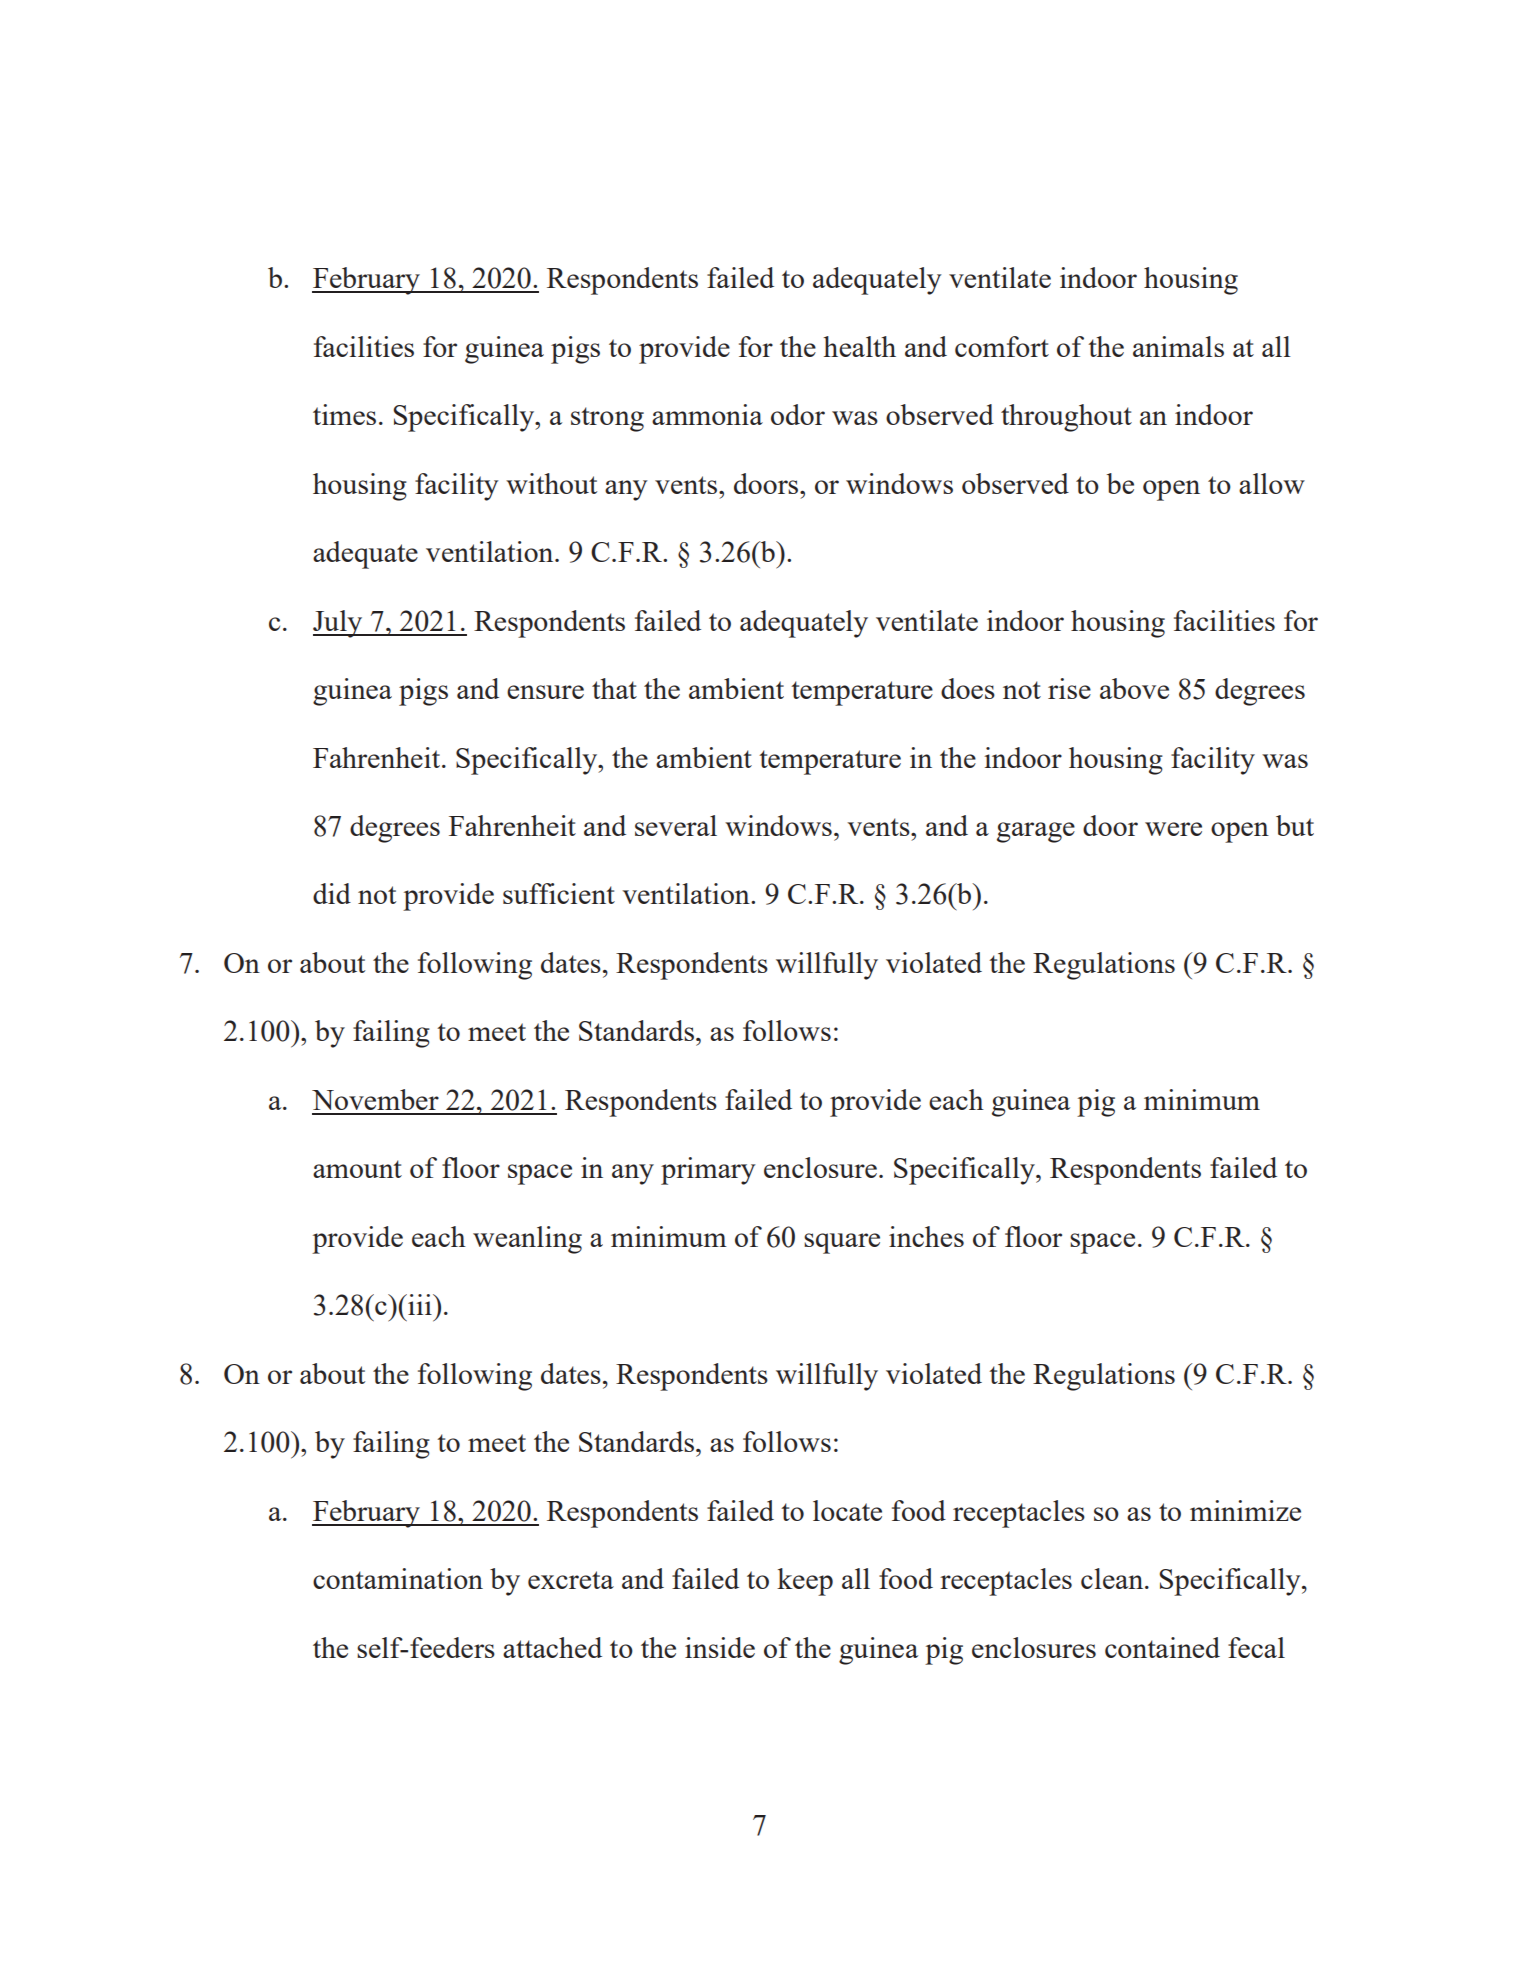 This page has height=1965, width=1519. What do you see at coordinates (798, 414) in the page?
I see `odor` at bounding box center [798, 414].
